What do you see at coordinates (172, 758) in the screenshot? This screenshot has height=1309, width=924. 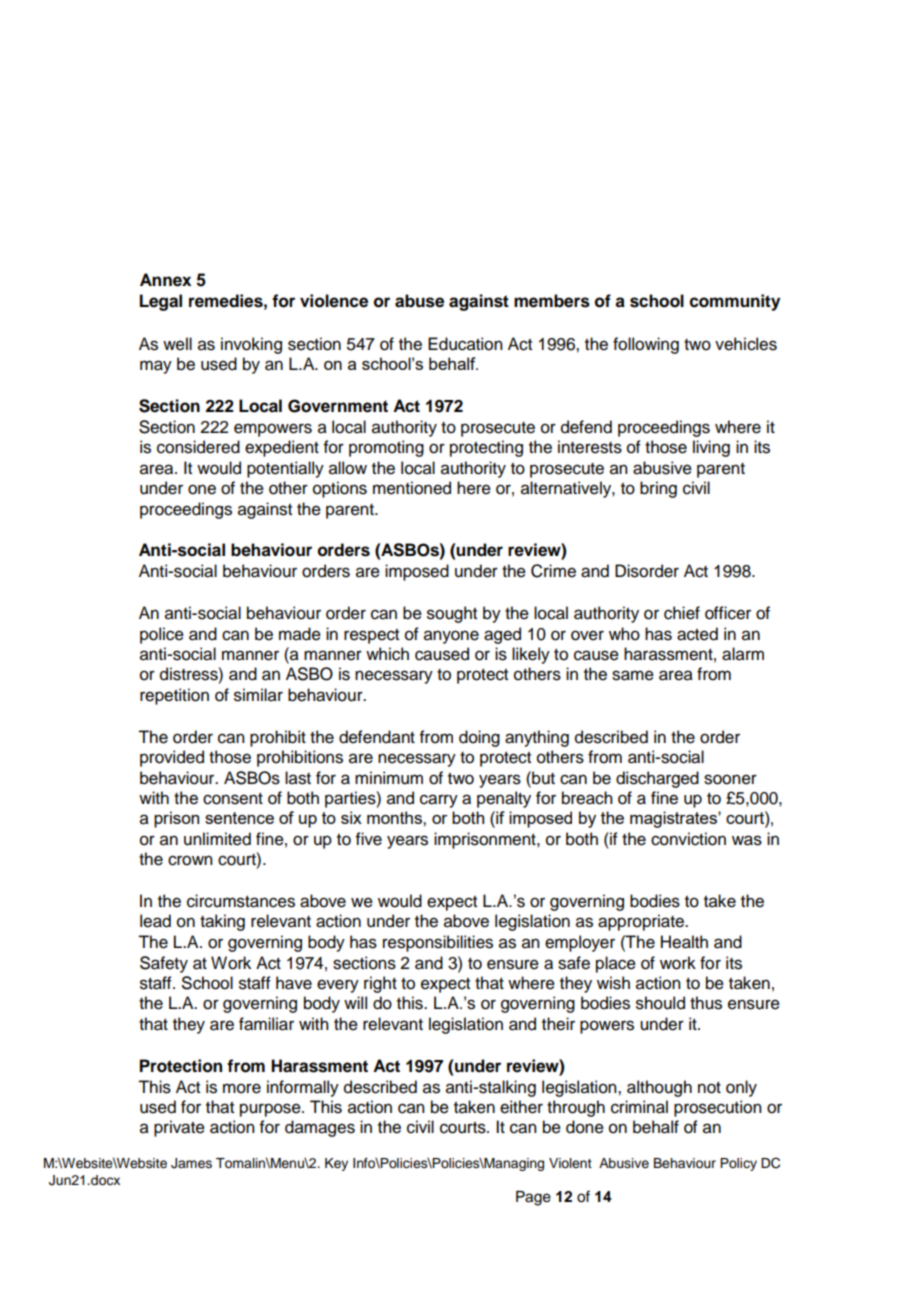 I see `provided` at bounding box center [172, 758].
